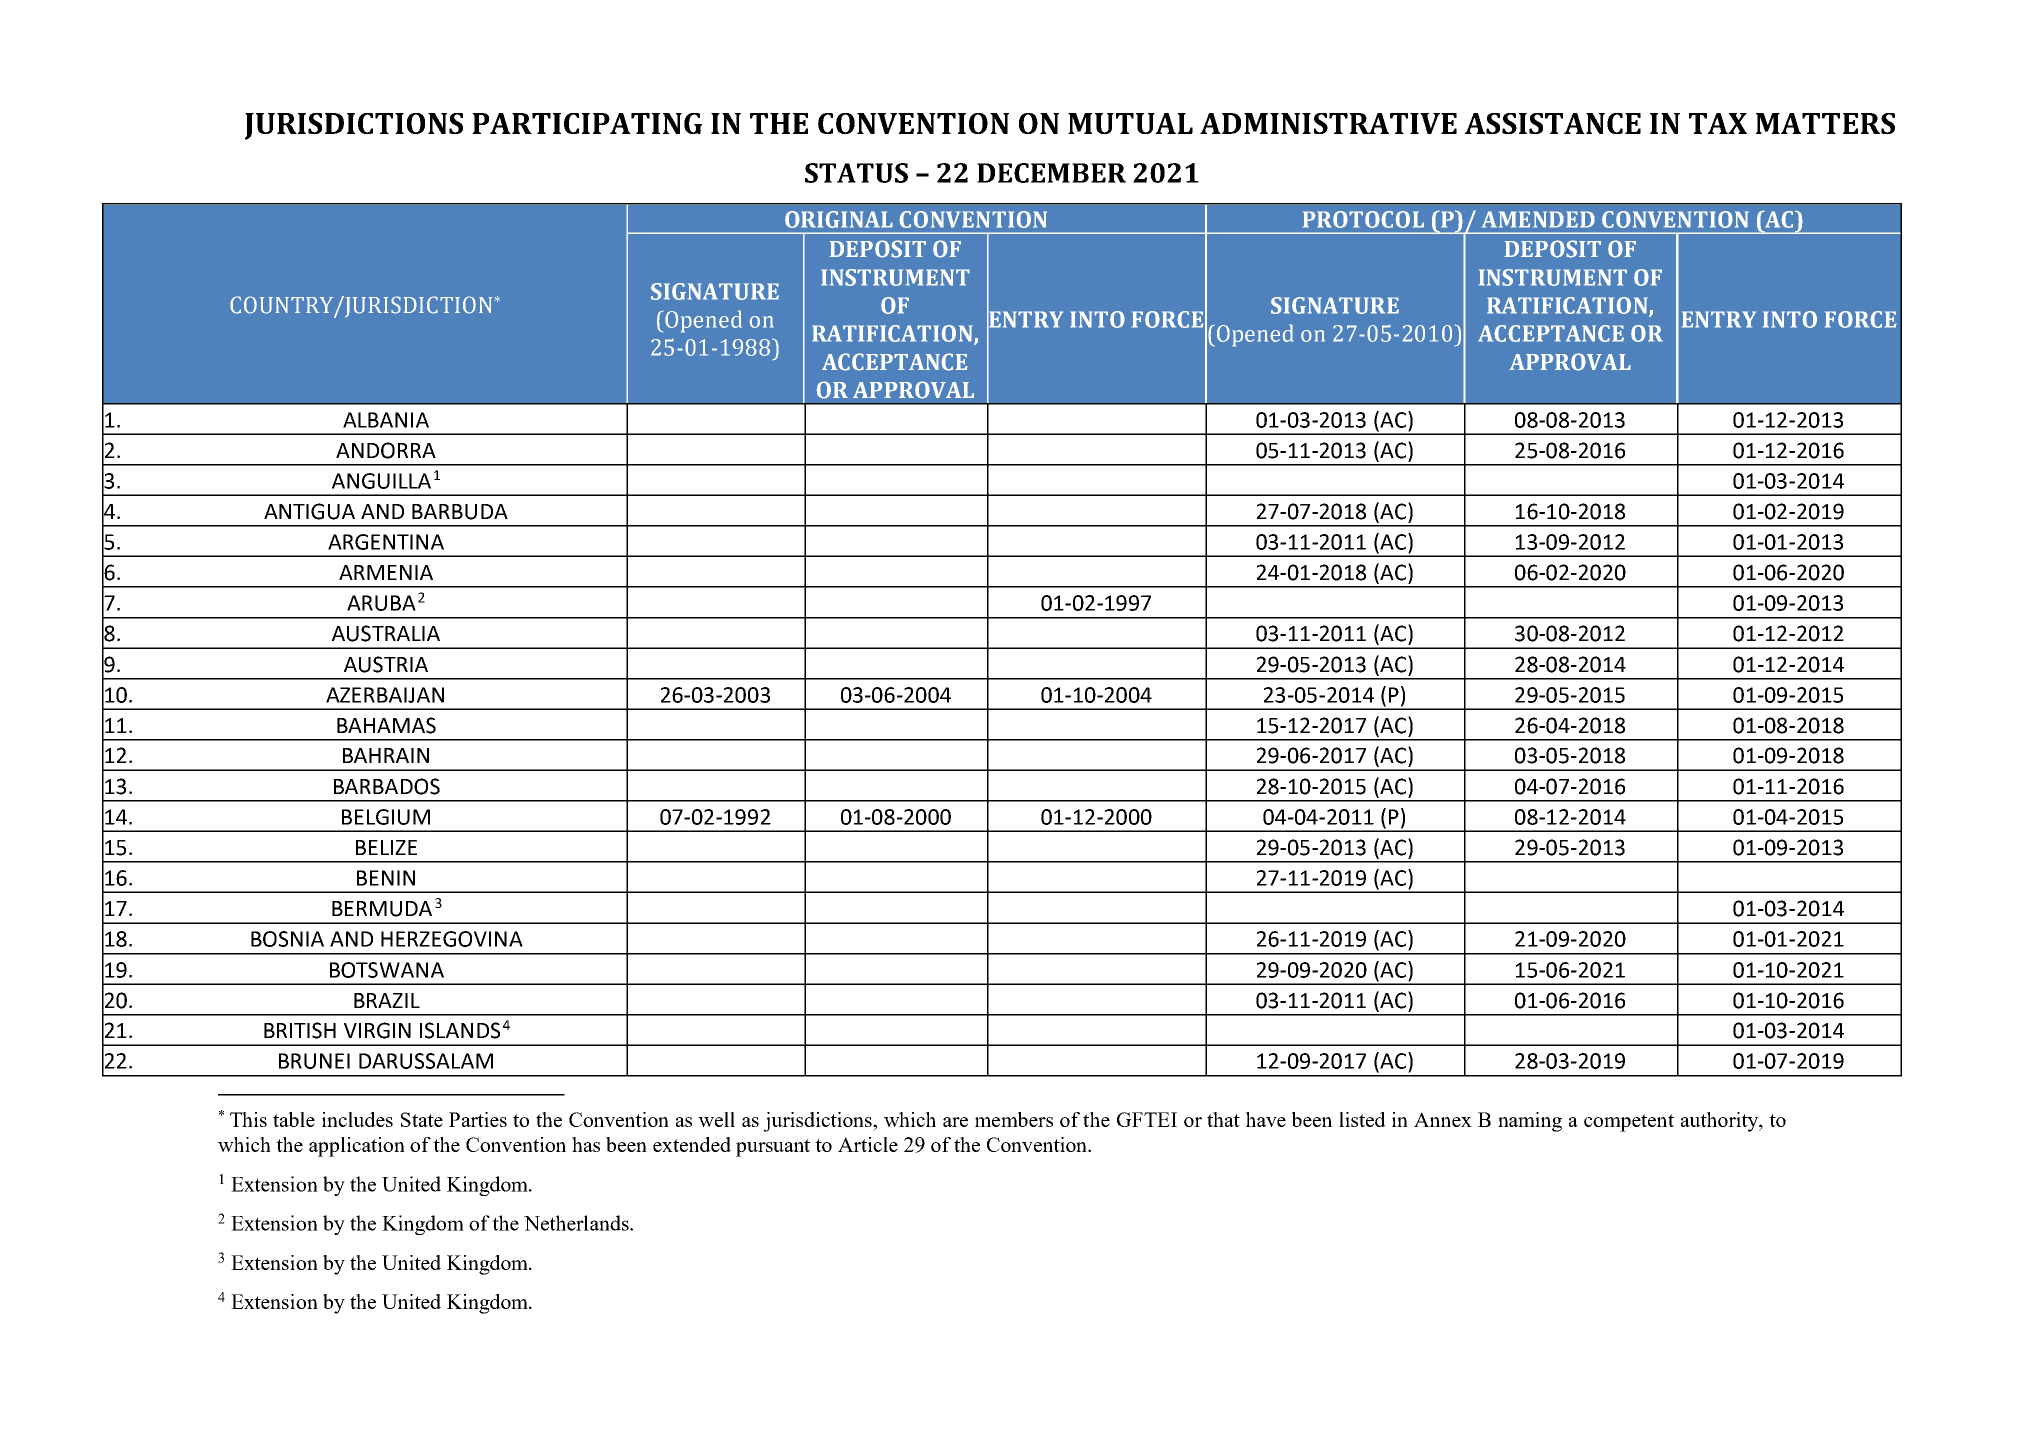 This page has width=2025, height=1431. I want to click on members, so click(1014, 1119).
